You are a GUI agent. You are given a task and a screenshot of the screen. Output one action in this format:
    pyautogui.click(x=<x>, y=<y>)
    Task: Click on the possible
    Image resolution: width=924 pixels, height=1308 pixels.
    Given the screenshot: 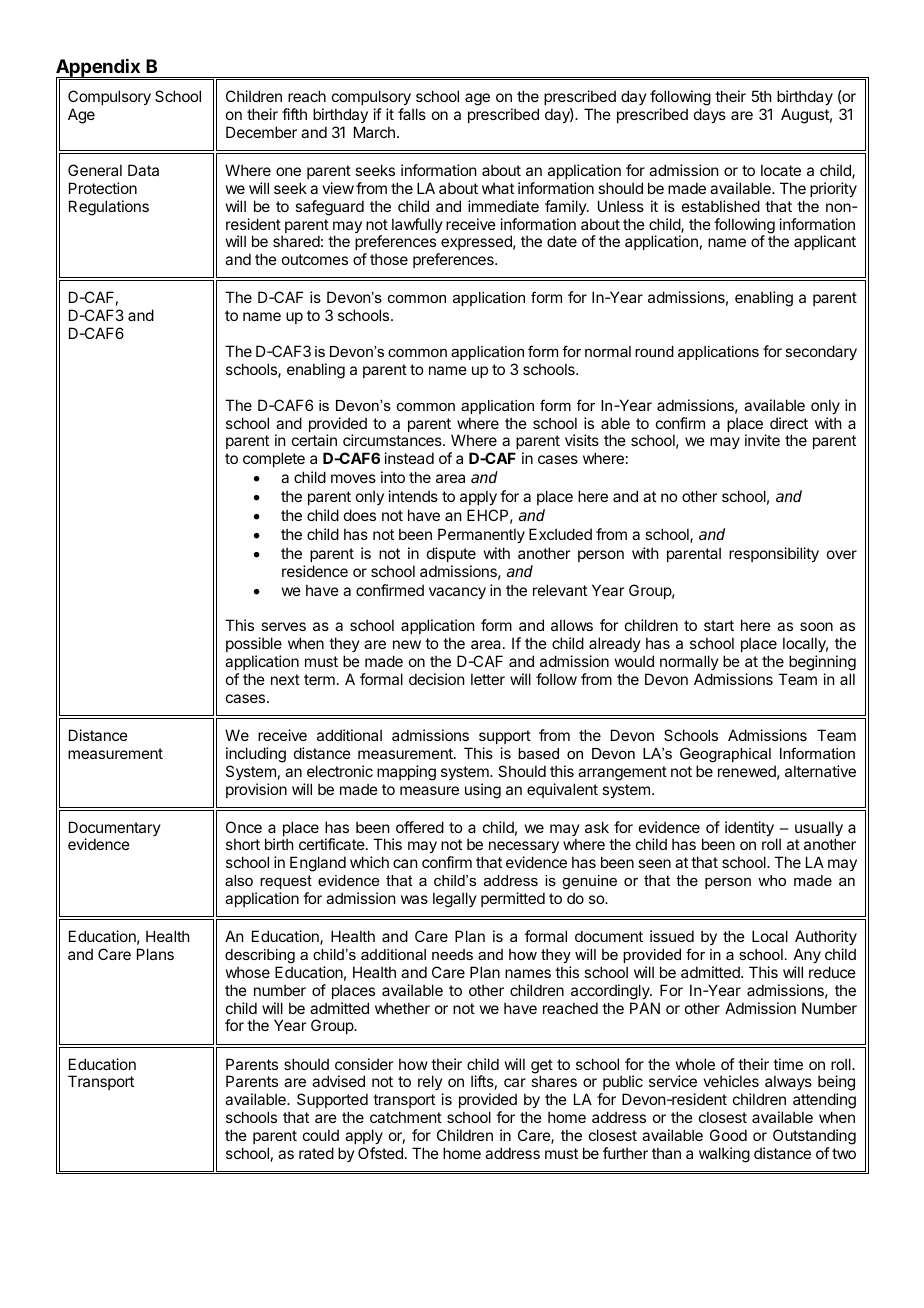 What is the action you would take?
    pyautogui.click(x=254, y=644)
